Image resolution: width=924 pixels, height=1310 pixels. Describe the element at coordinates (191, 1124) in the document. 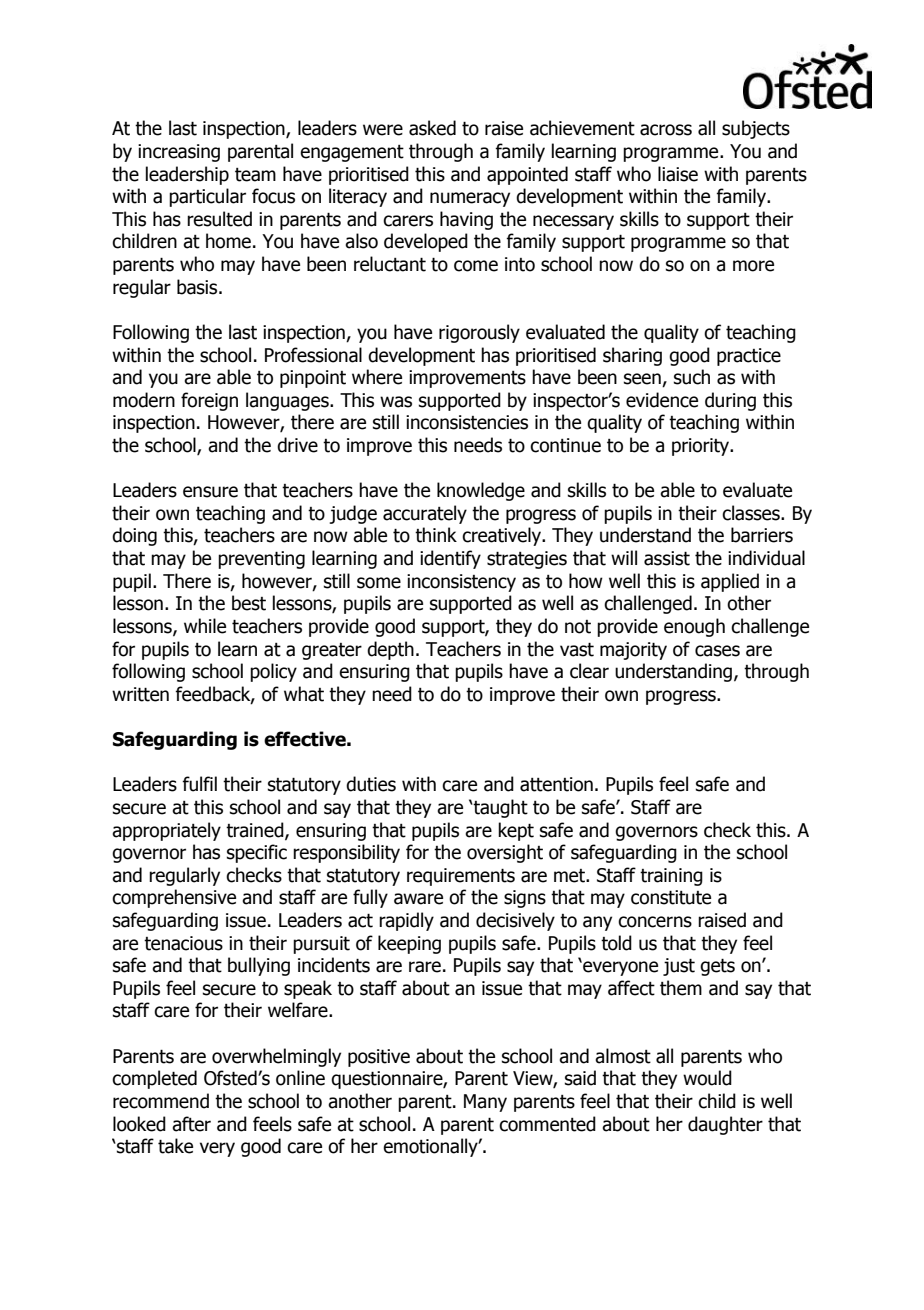

I see `after` at that location.
